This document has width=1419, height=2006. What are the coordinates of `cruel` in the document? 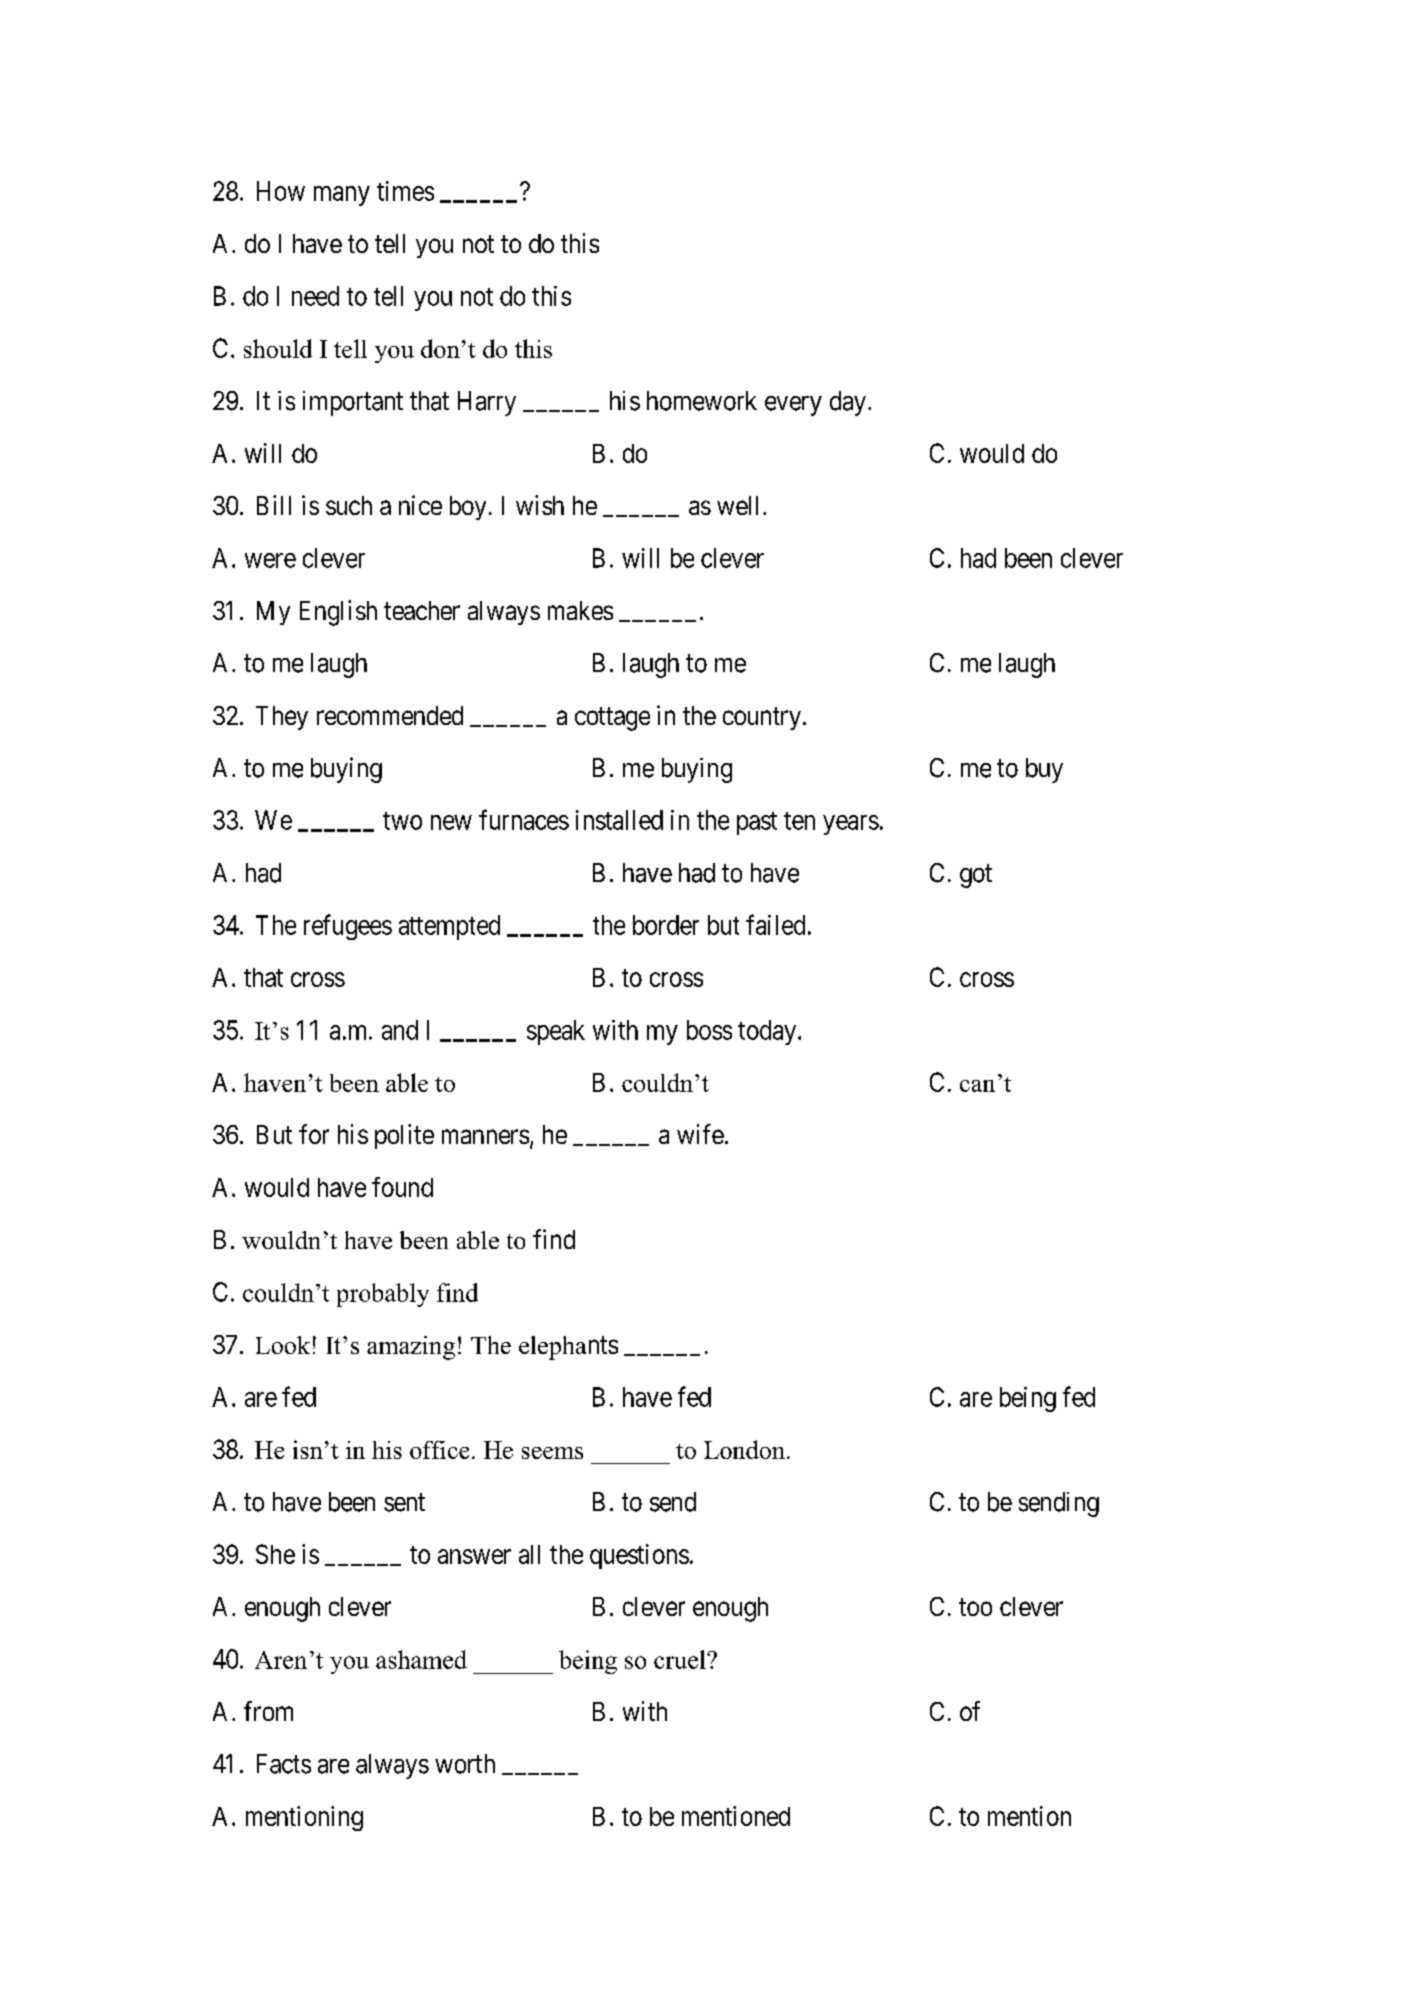 It's located at (681, 1659).
